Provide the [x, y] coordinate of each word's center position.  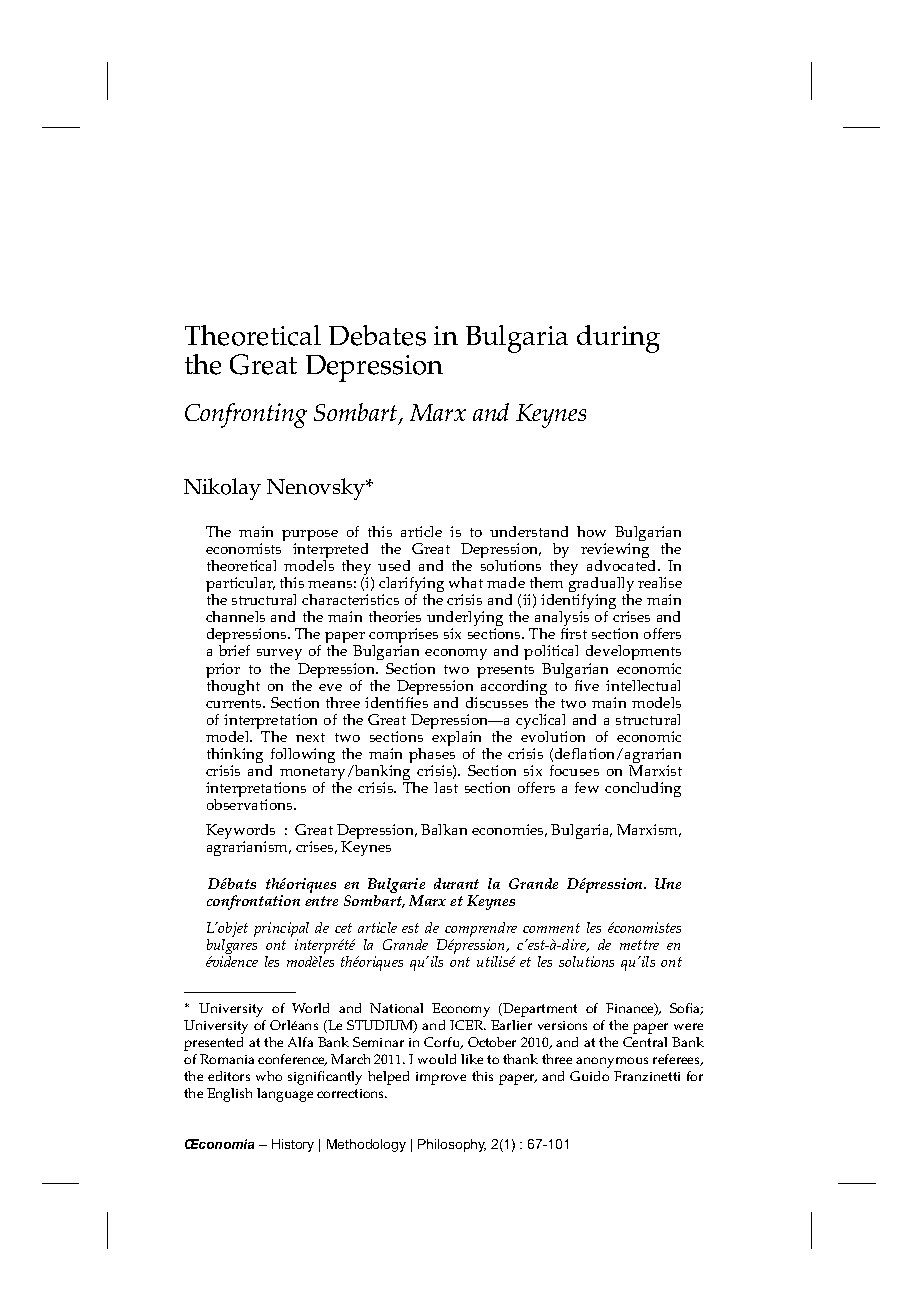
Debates [377, 335]
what [466, 582]
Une [668, 883]
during [618, 339]
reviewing [615, 552]
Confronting [246, 415]
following [302, 757]
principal [281, 931]
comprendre [480, 931]
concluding [643, 789]
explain [456, 738]
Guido [589, 1076]
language [285, 1095]
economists [243, 548]
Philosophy [452, 1145]
